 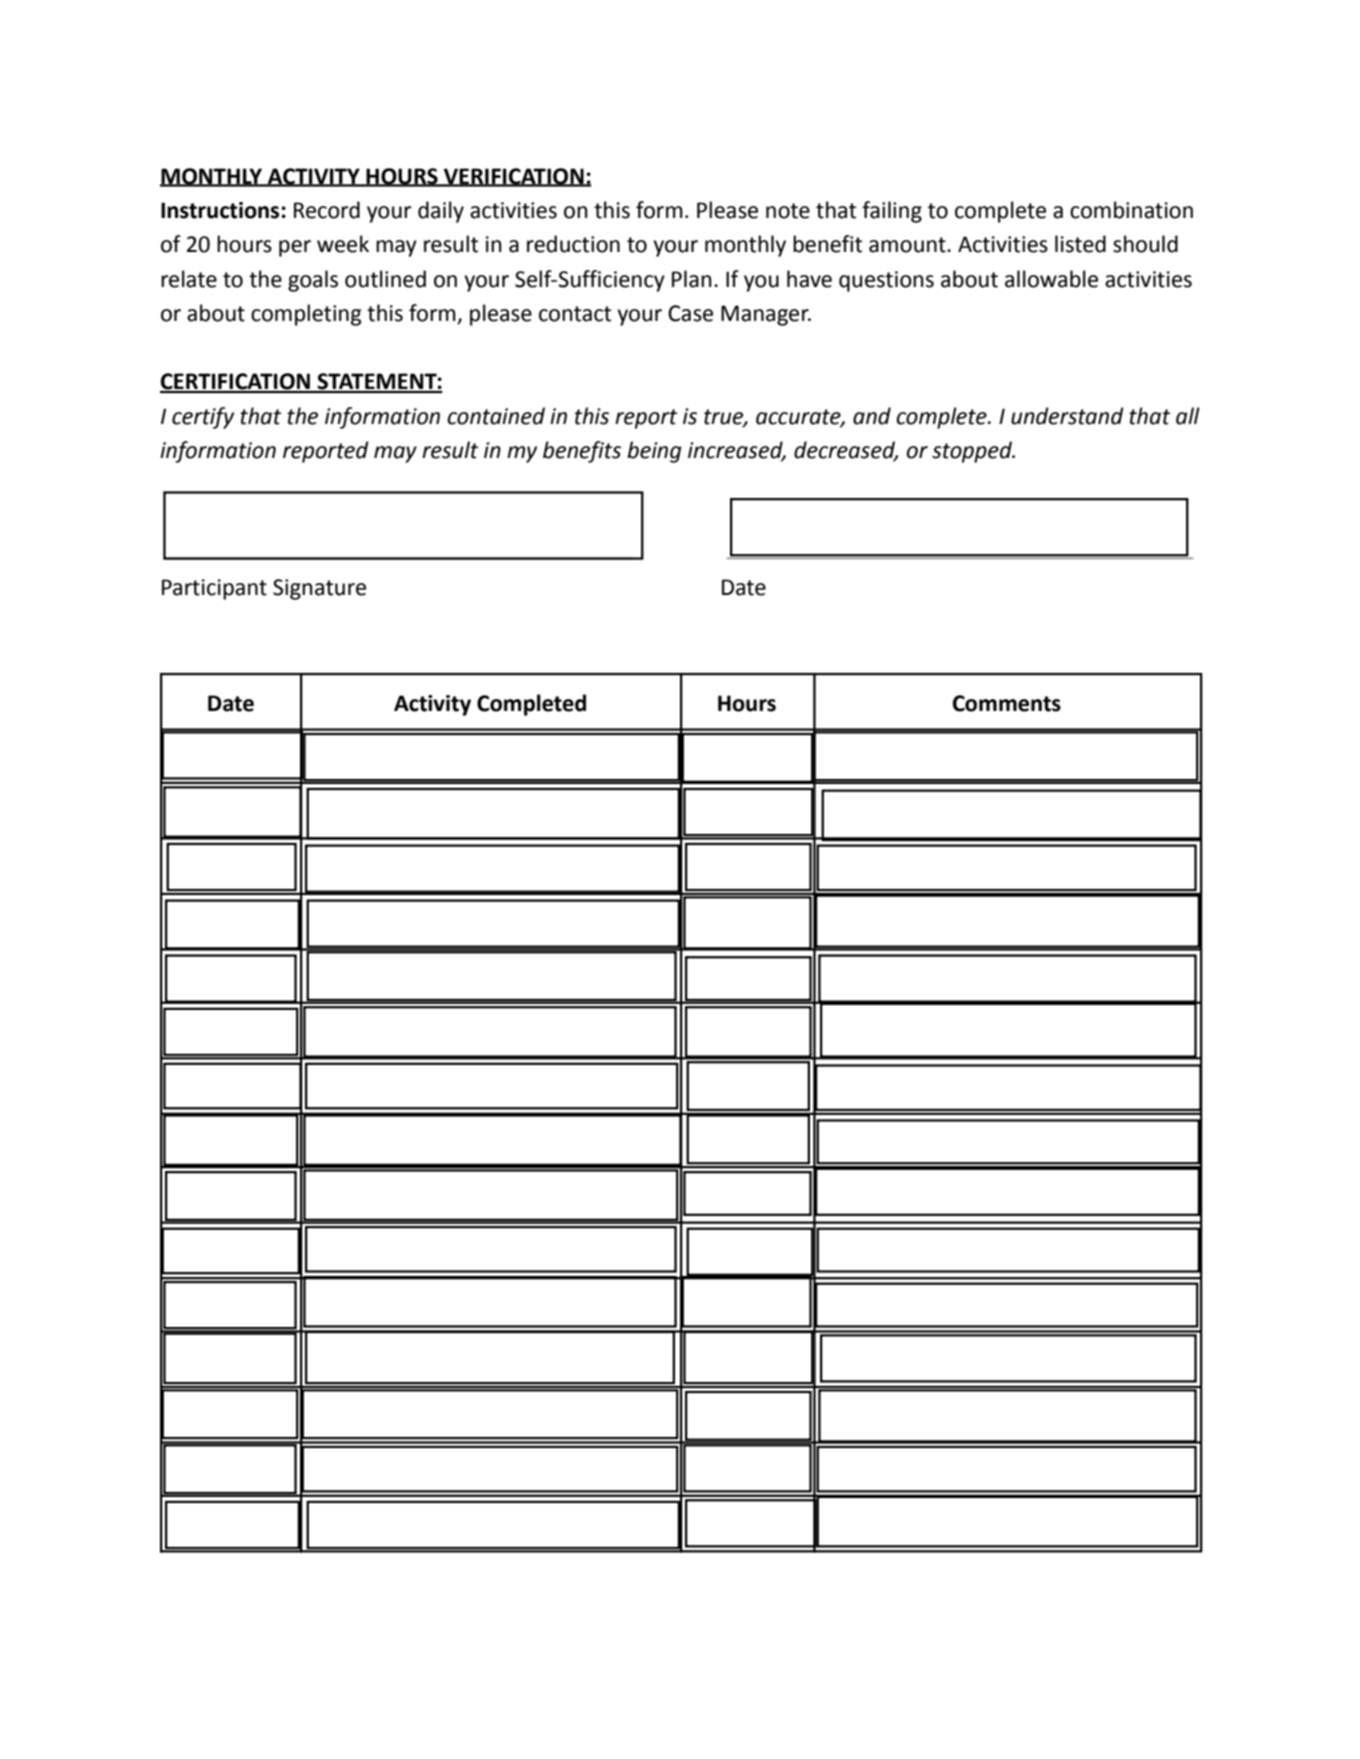 I want to click on Signature, so click(x=319, y=589).
